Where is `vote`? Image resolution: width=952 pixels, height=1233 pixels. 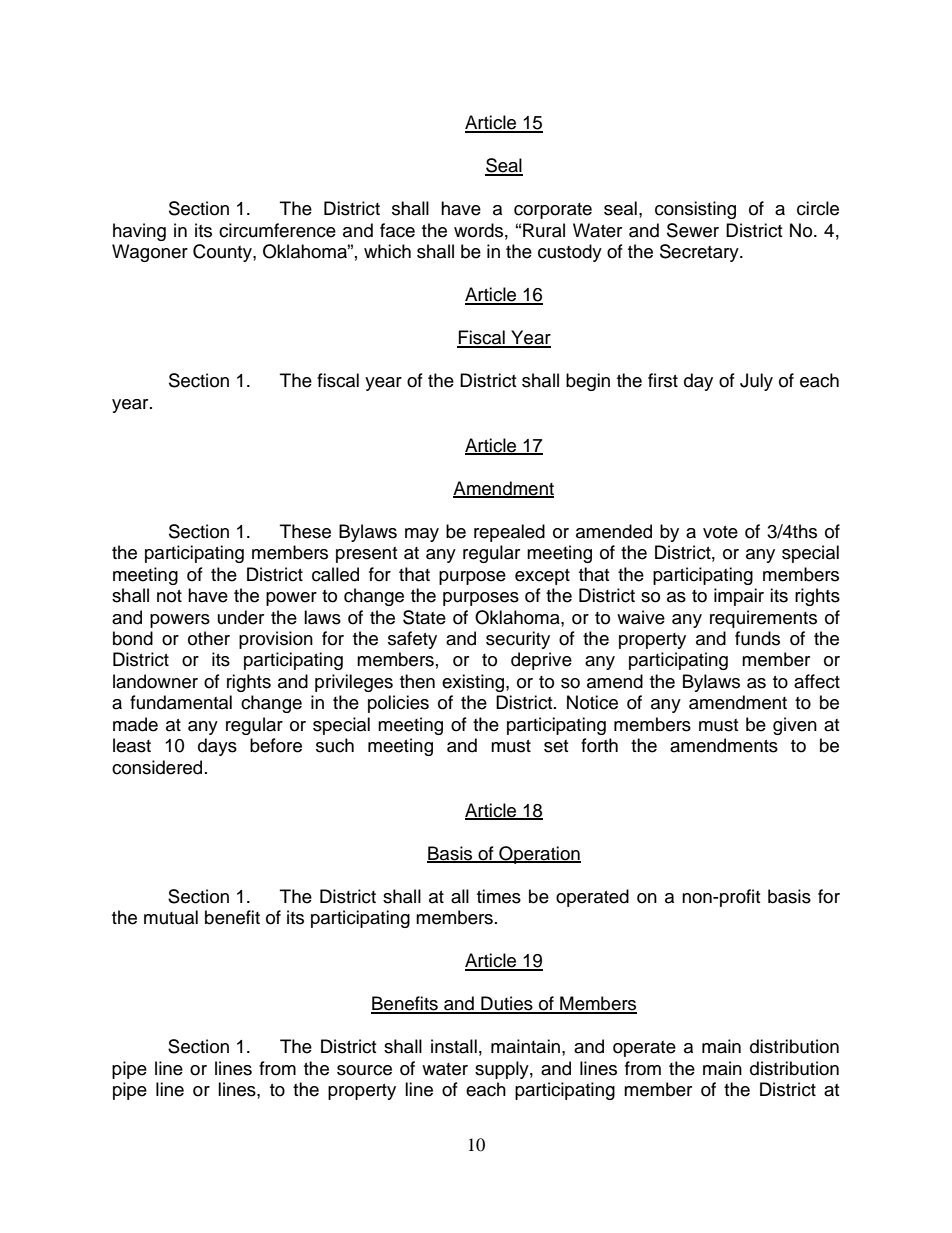 vote is located at coordinates (720, 532).
